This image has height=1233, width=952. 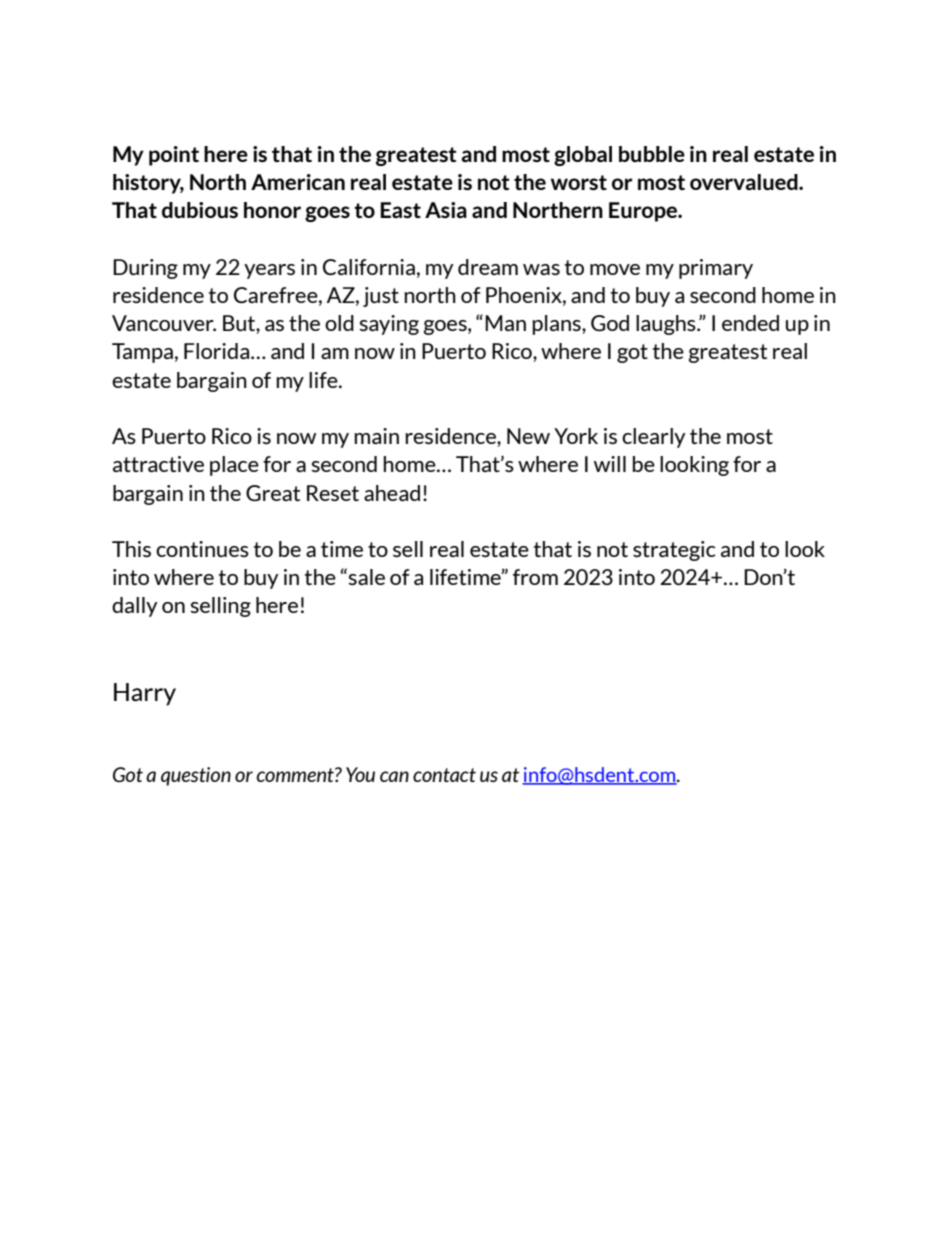 What do you see at coordinates (446, 210) in the image?
I see `Asia` at bounding box center [446, 210].
